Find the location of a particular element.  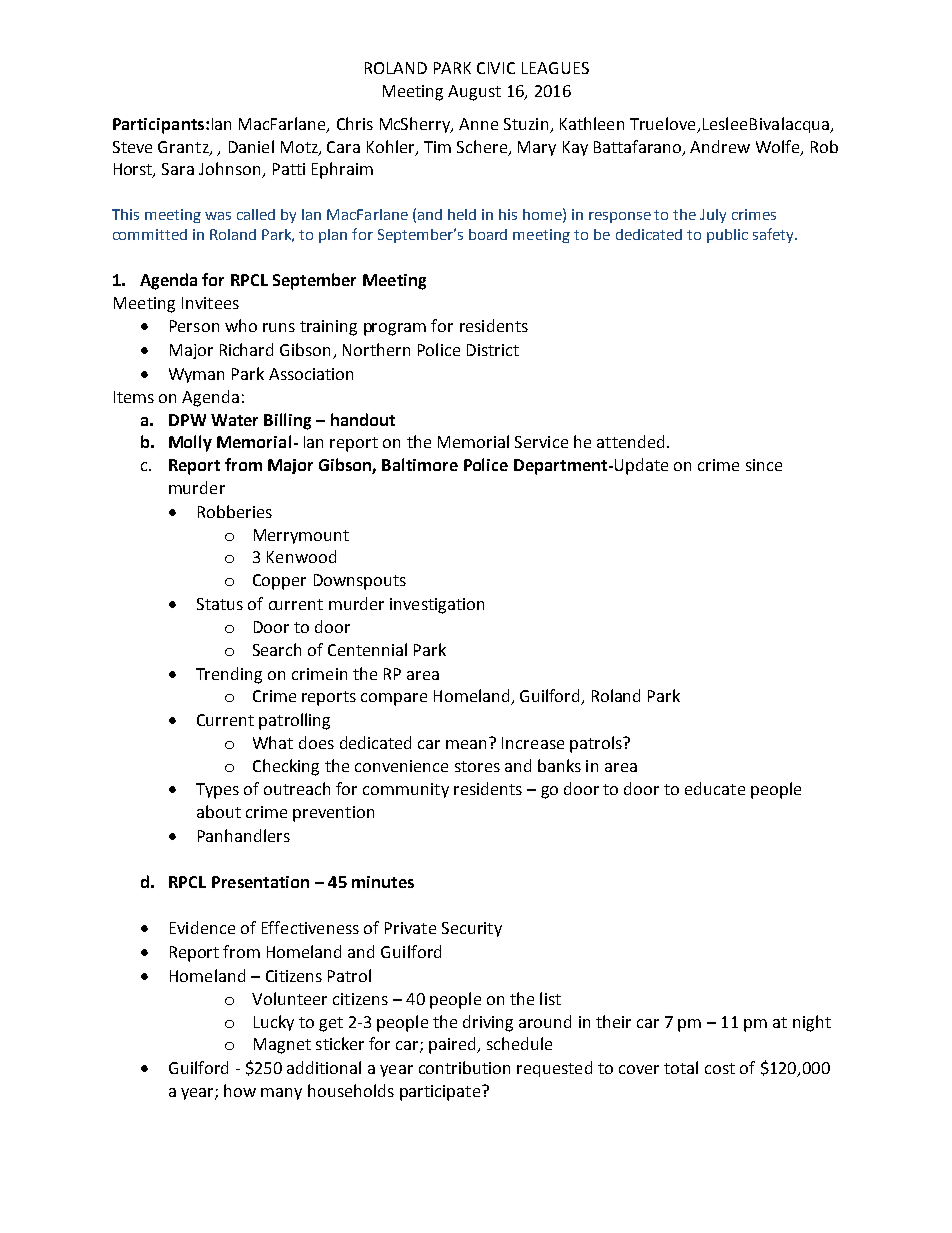

educate is located at coordinates (715, 788).
